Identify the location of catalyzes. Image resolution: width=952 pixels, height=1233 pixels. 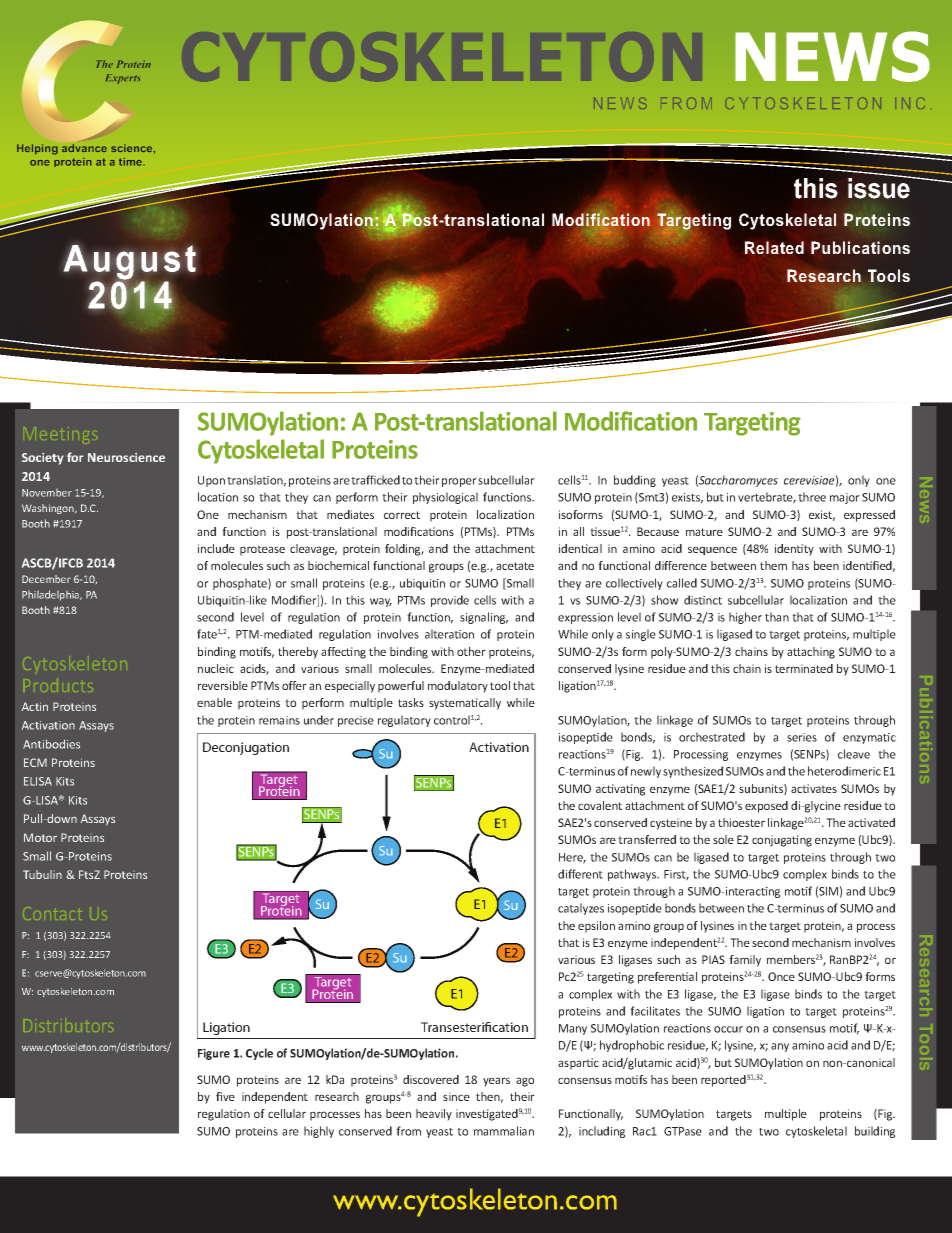
(581, 909).
